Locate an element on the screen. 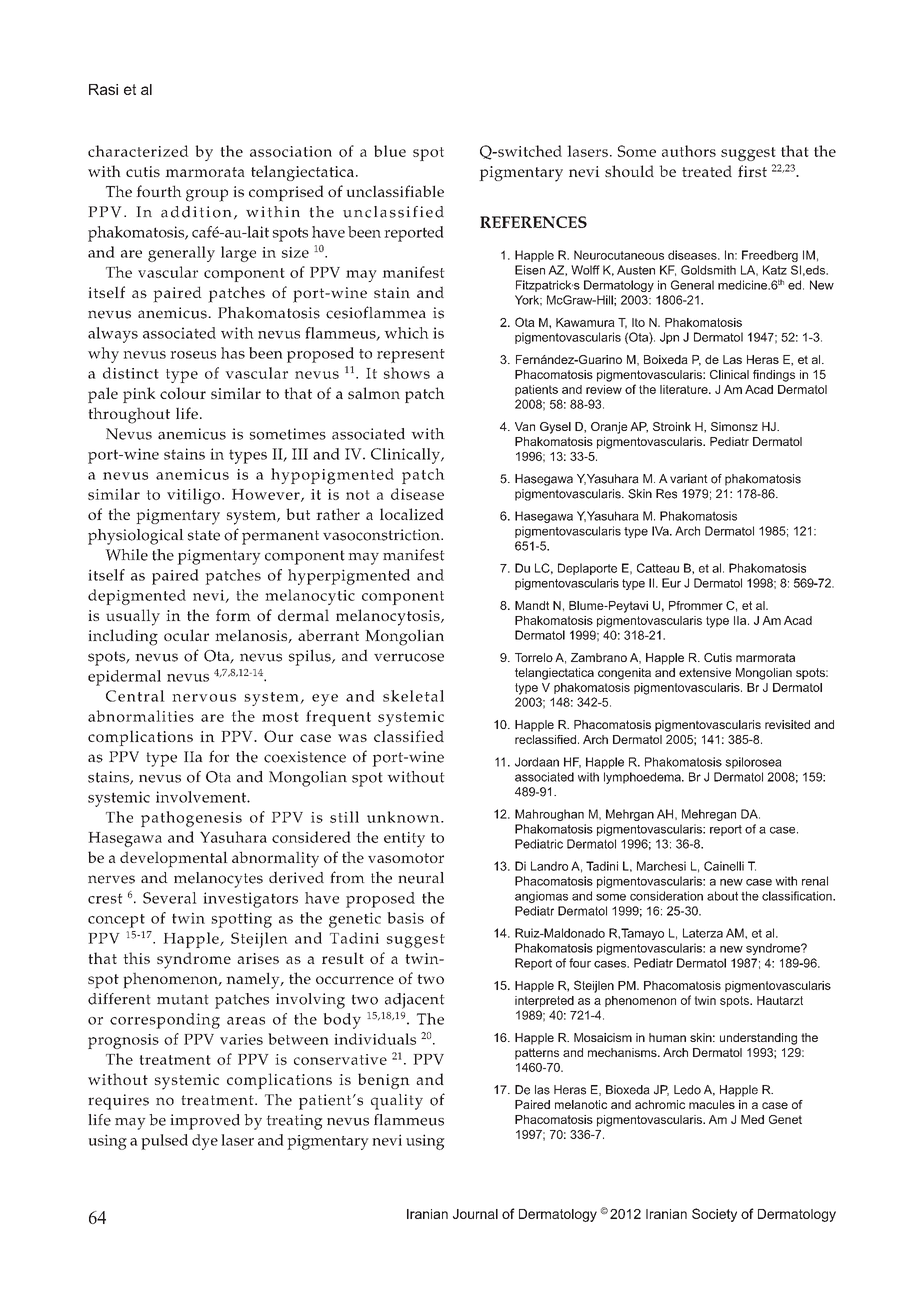 The image size is (924, 1298). ocular is located at coordinates (186, 635).
